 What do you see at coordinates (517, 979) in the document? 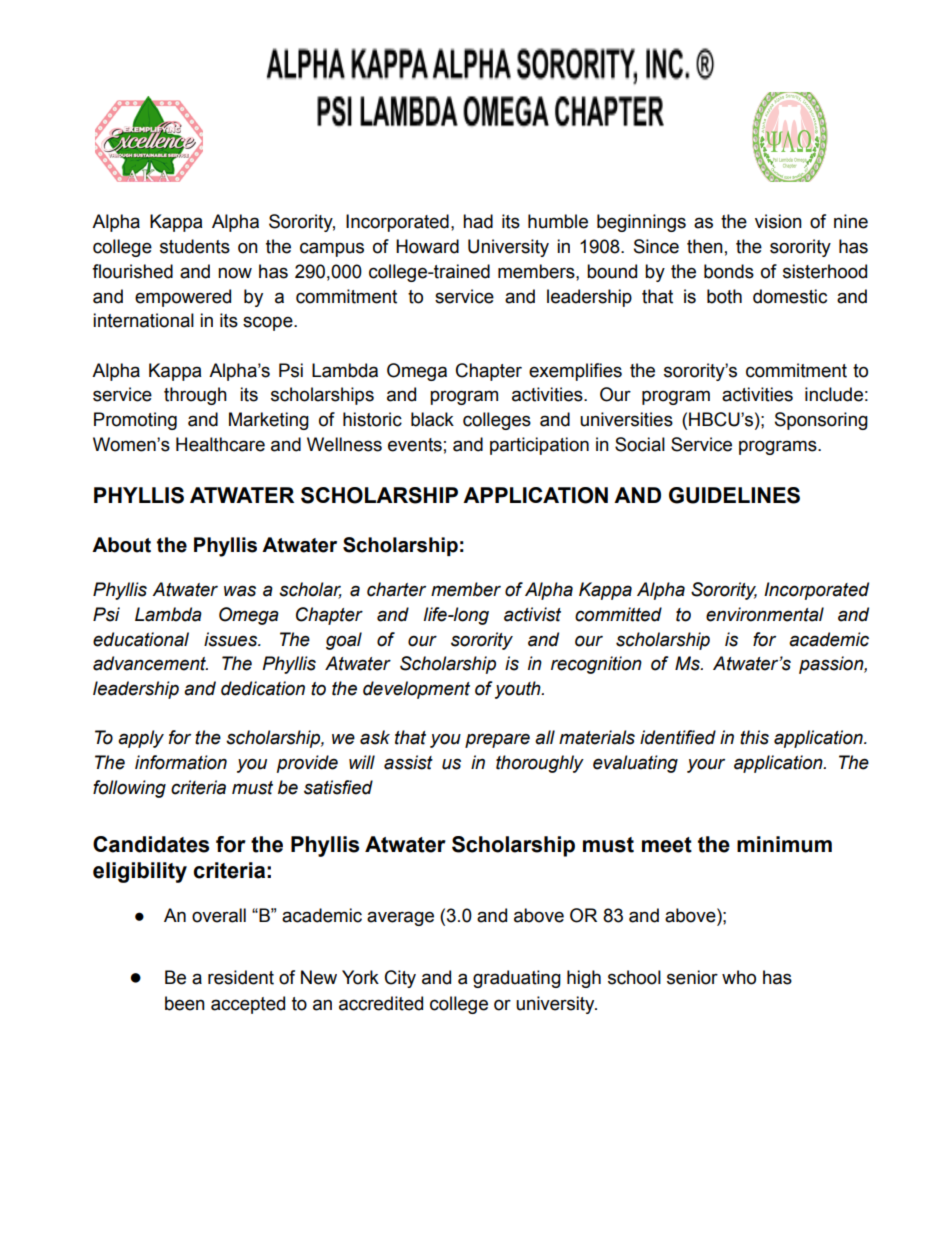
I see `graduating` at bounding box center [517, 979].
